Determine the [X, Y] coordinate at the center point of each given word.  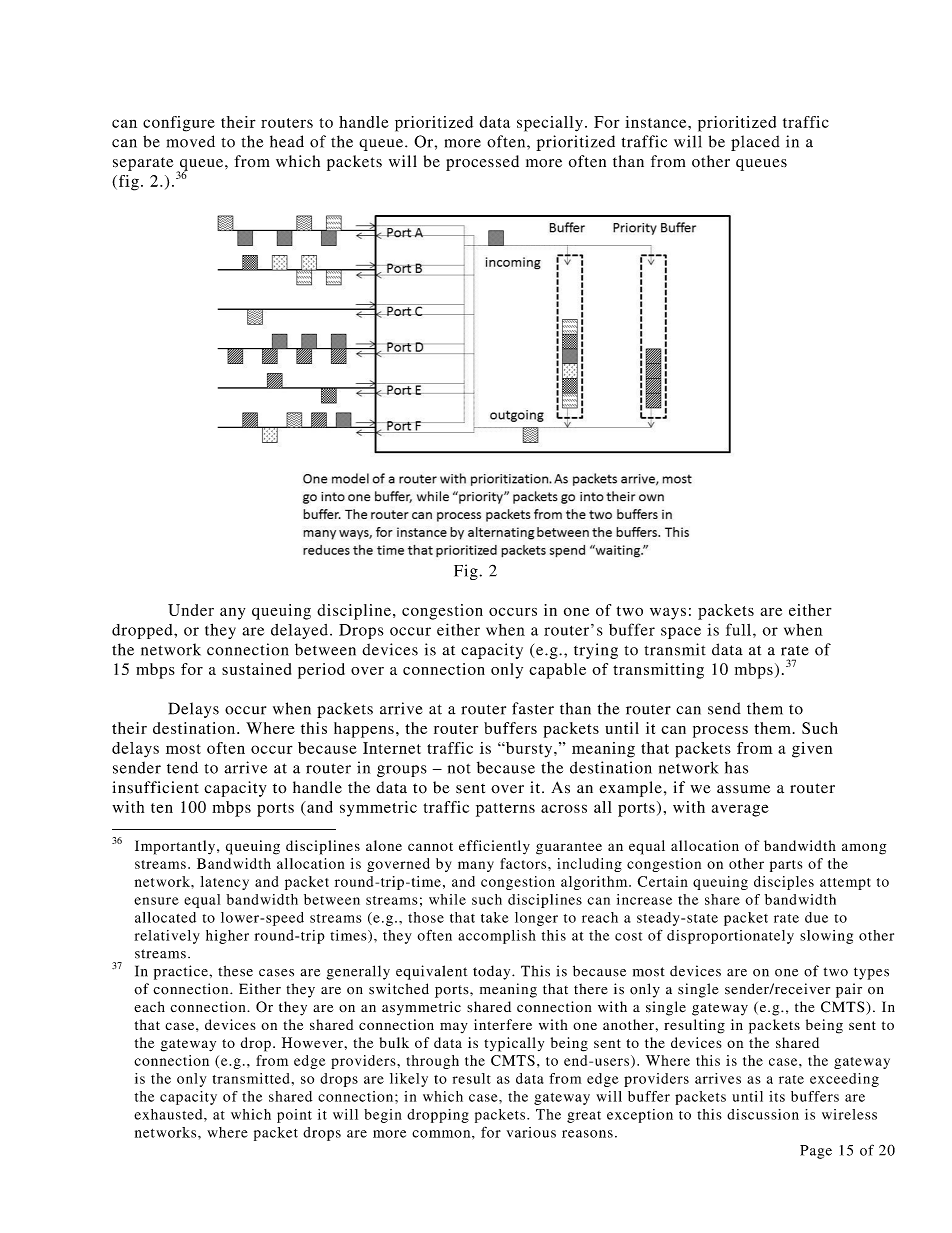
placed [755, 143]
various [531, 1132]
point [294, 1116]
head [287, 141]
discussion [763, 1114]
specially [550, 124]
